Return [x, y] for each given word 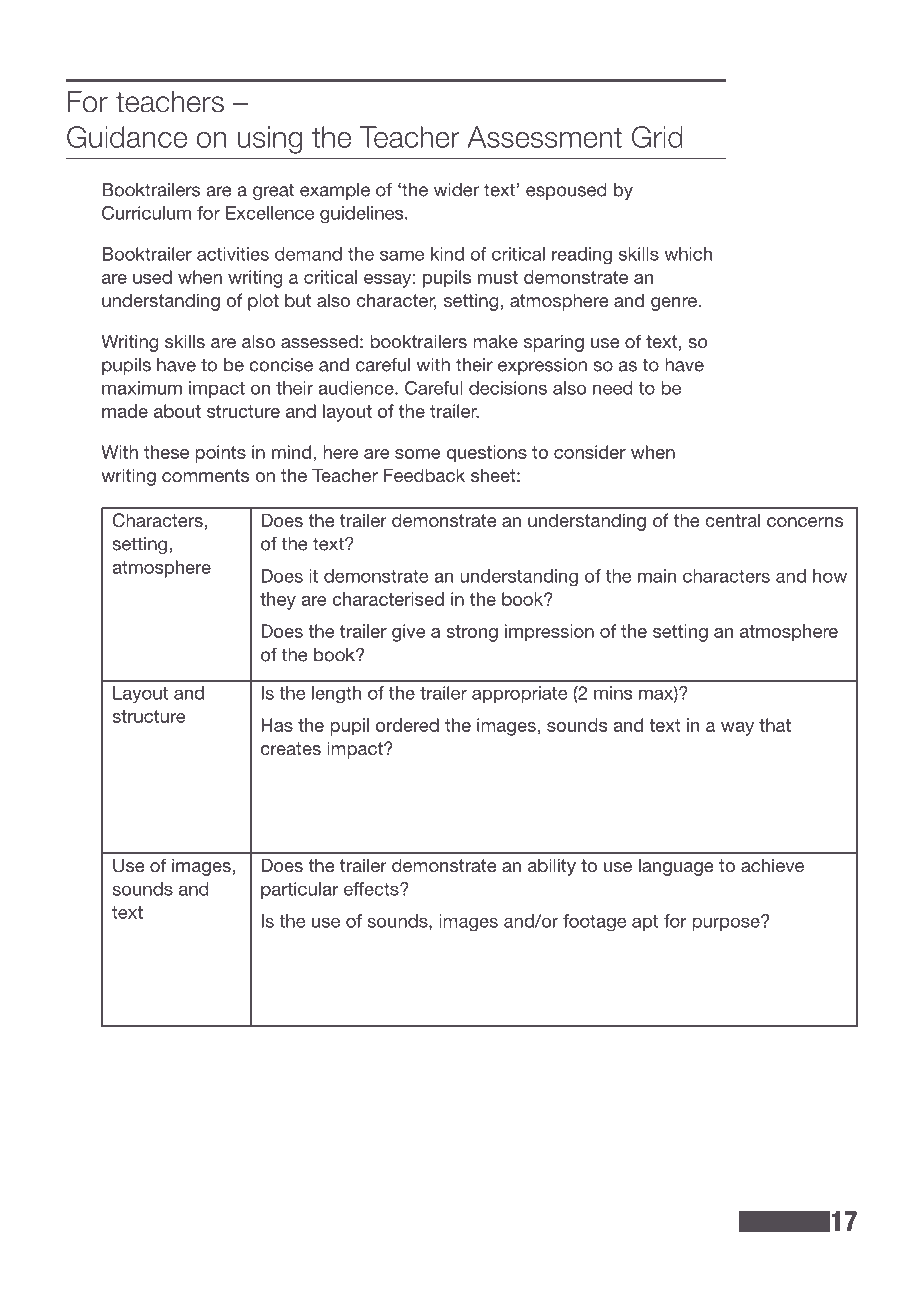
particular [299, 890]
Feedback [424, 475]
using [270, 140]
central [732, 520]
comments [205, 475]
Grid [657, 137]
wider [456, 190]
